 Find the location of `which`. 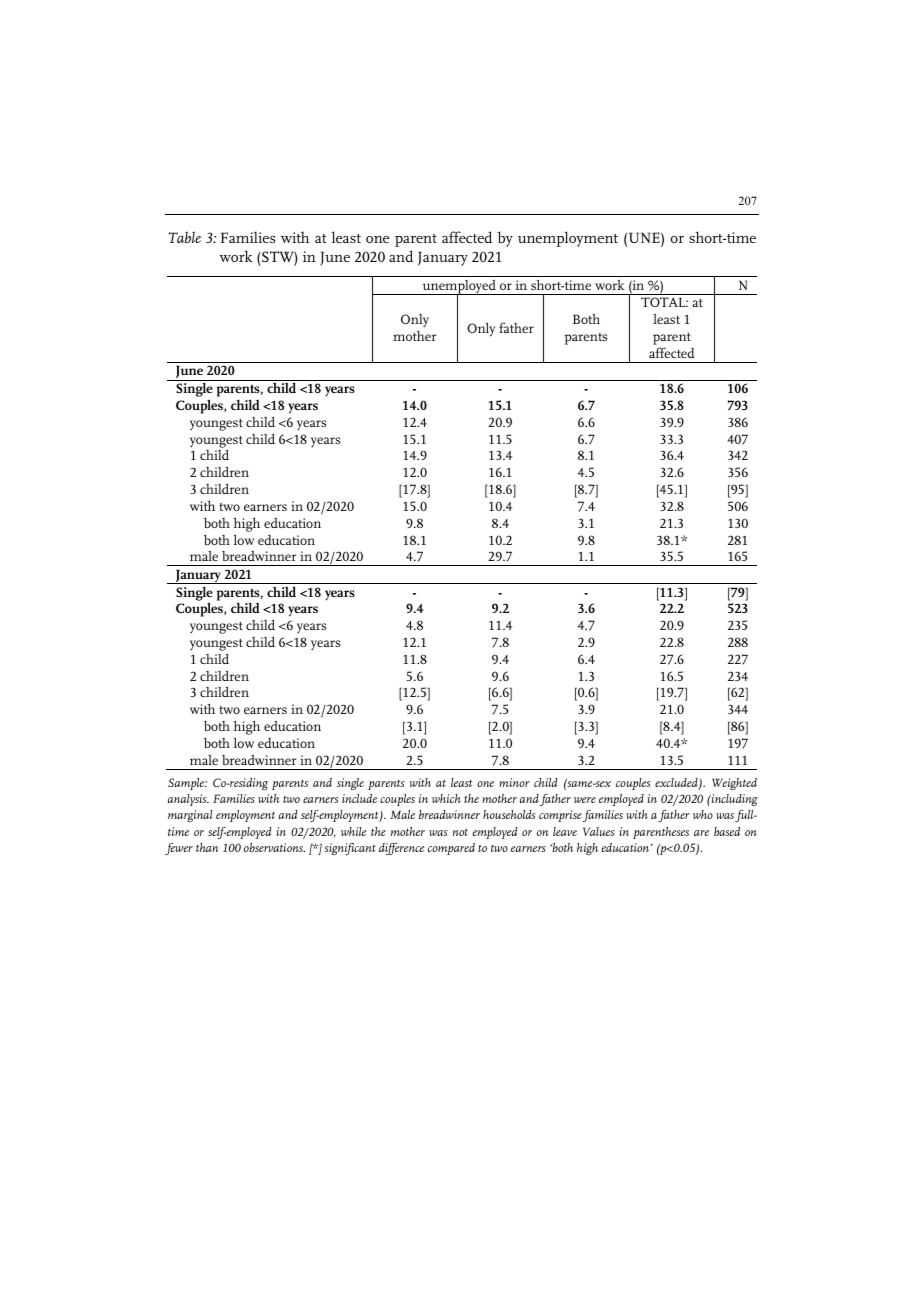

which is located at coordinates (446, 798).
